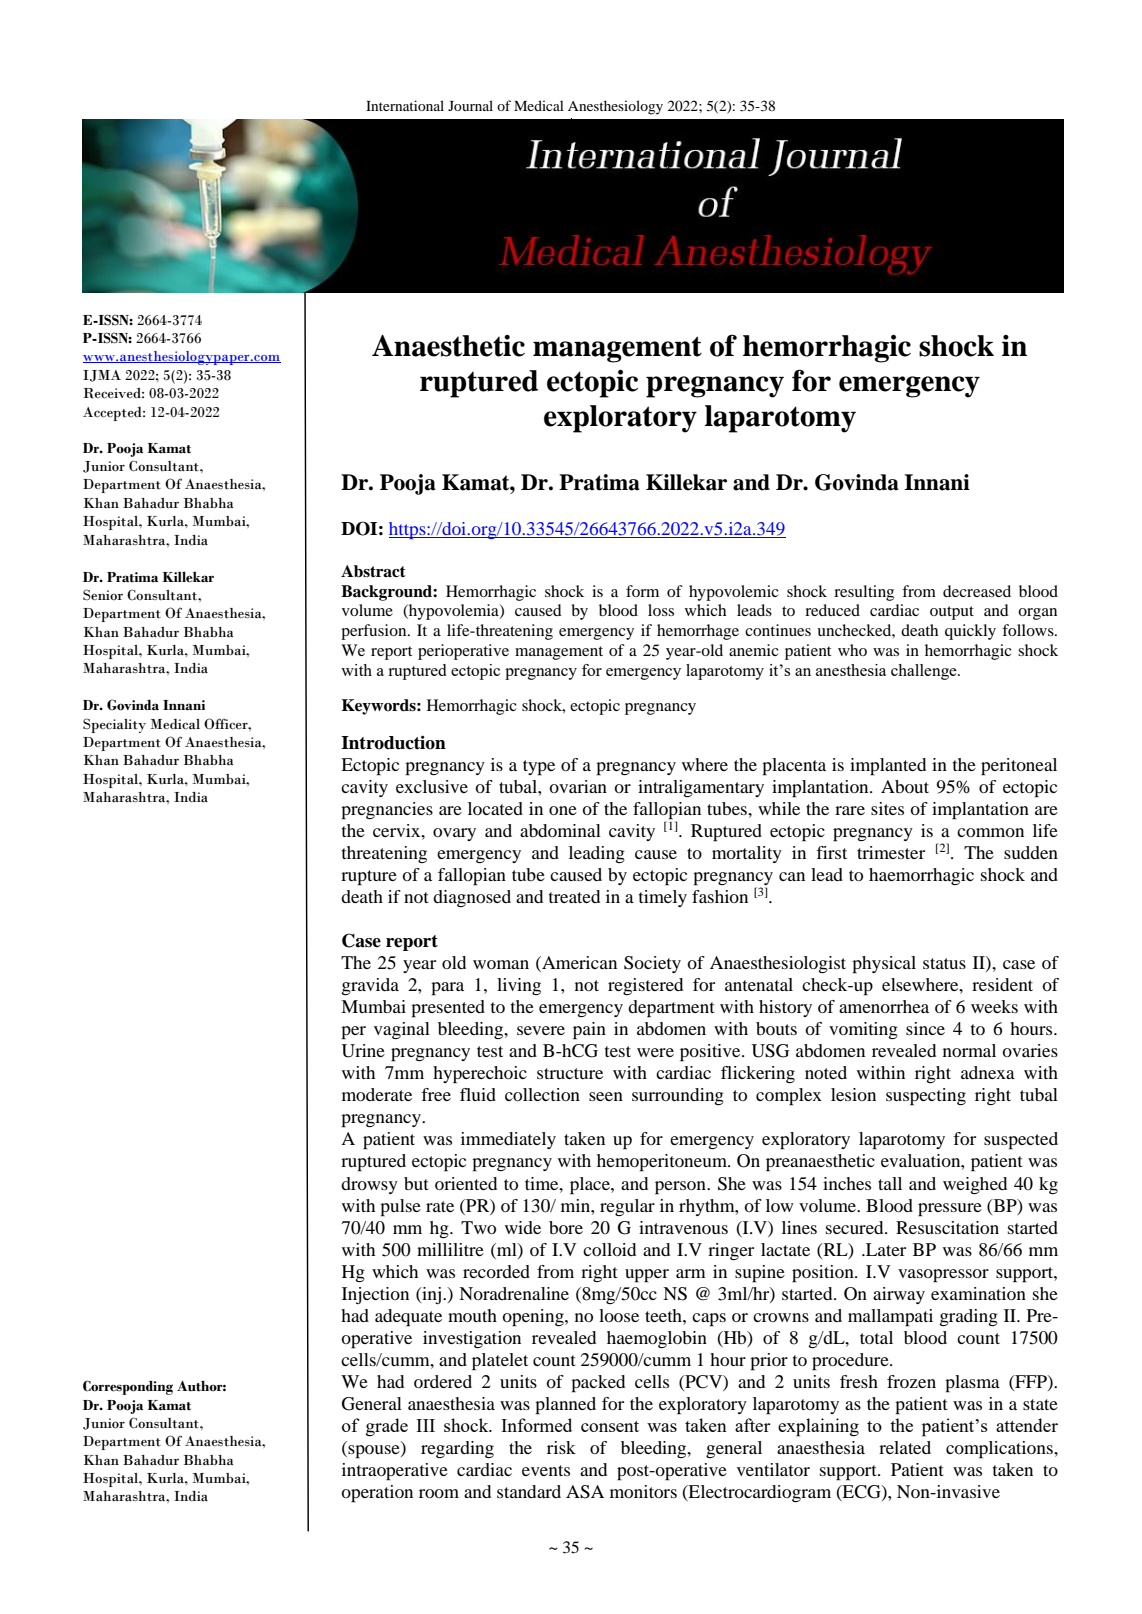 This page has width=1142, height=1614. Describe the element at coordinates (103, 595) in the page. I see `Senior` at that location.
